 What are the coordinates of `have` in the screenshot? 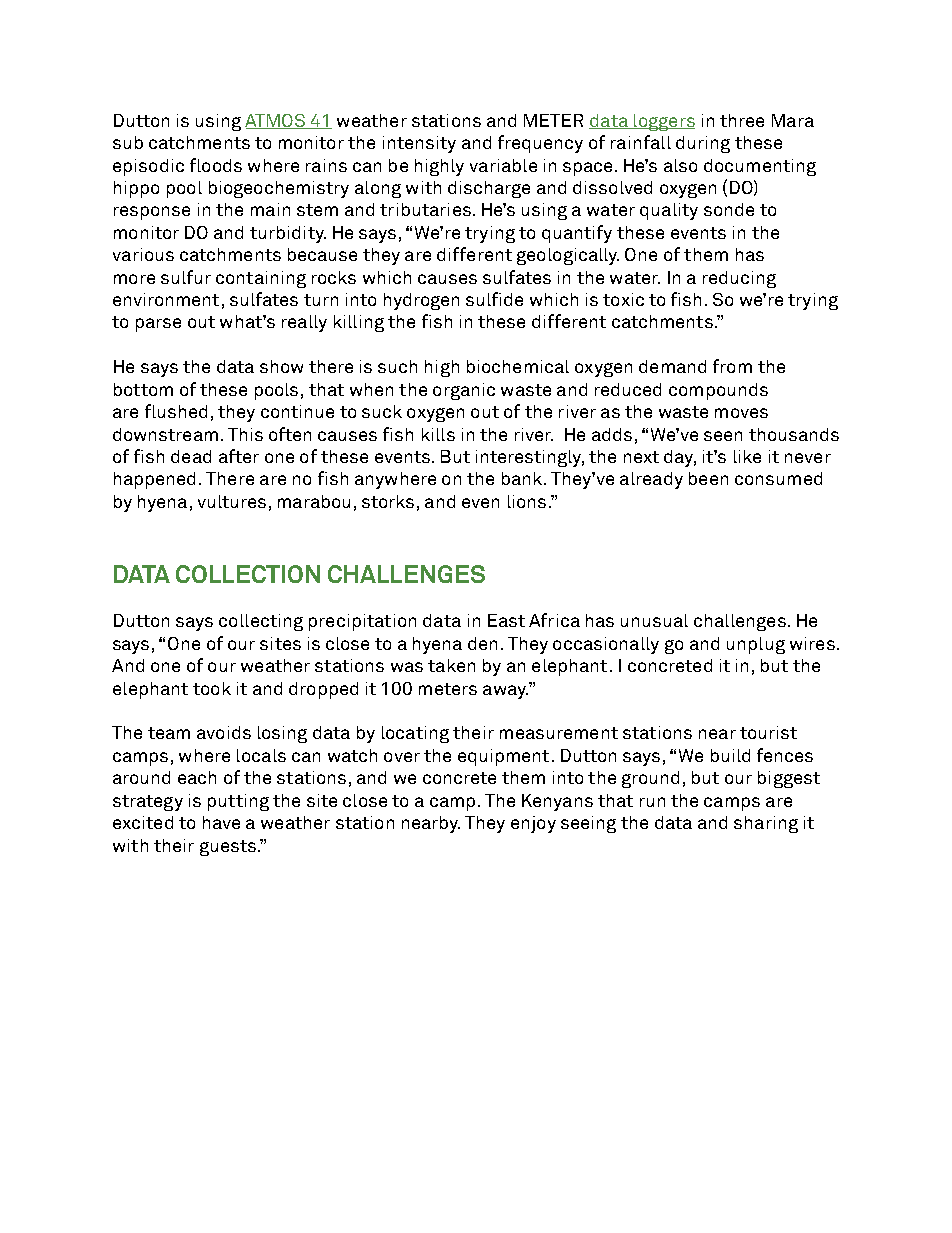 It's located at (221, 822).
